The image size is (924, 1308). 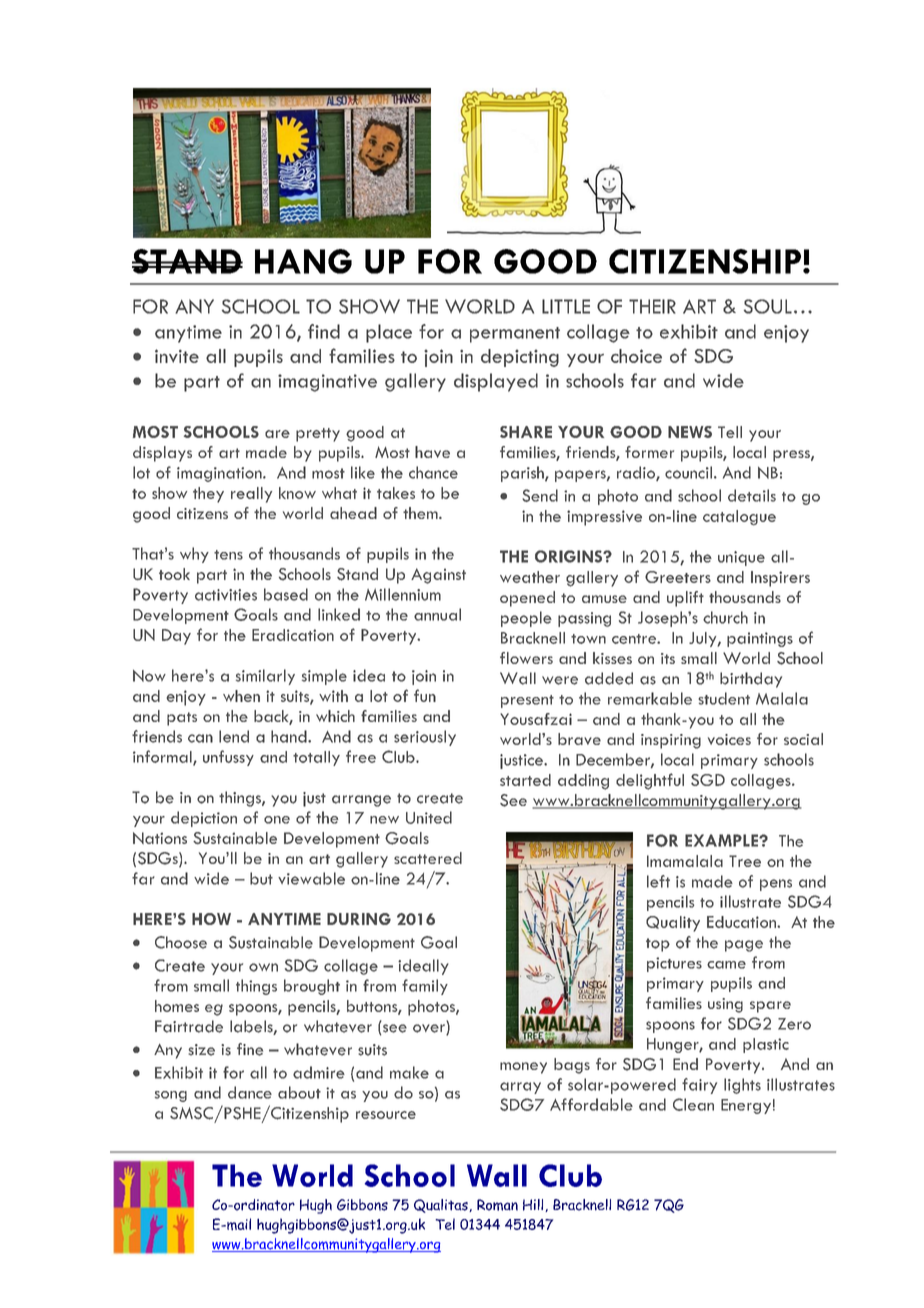 I want to click on Roman, so click(x=497, y=1205).
